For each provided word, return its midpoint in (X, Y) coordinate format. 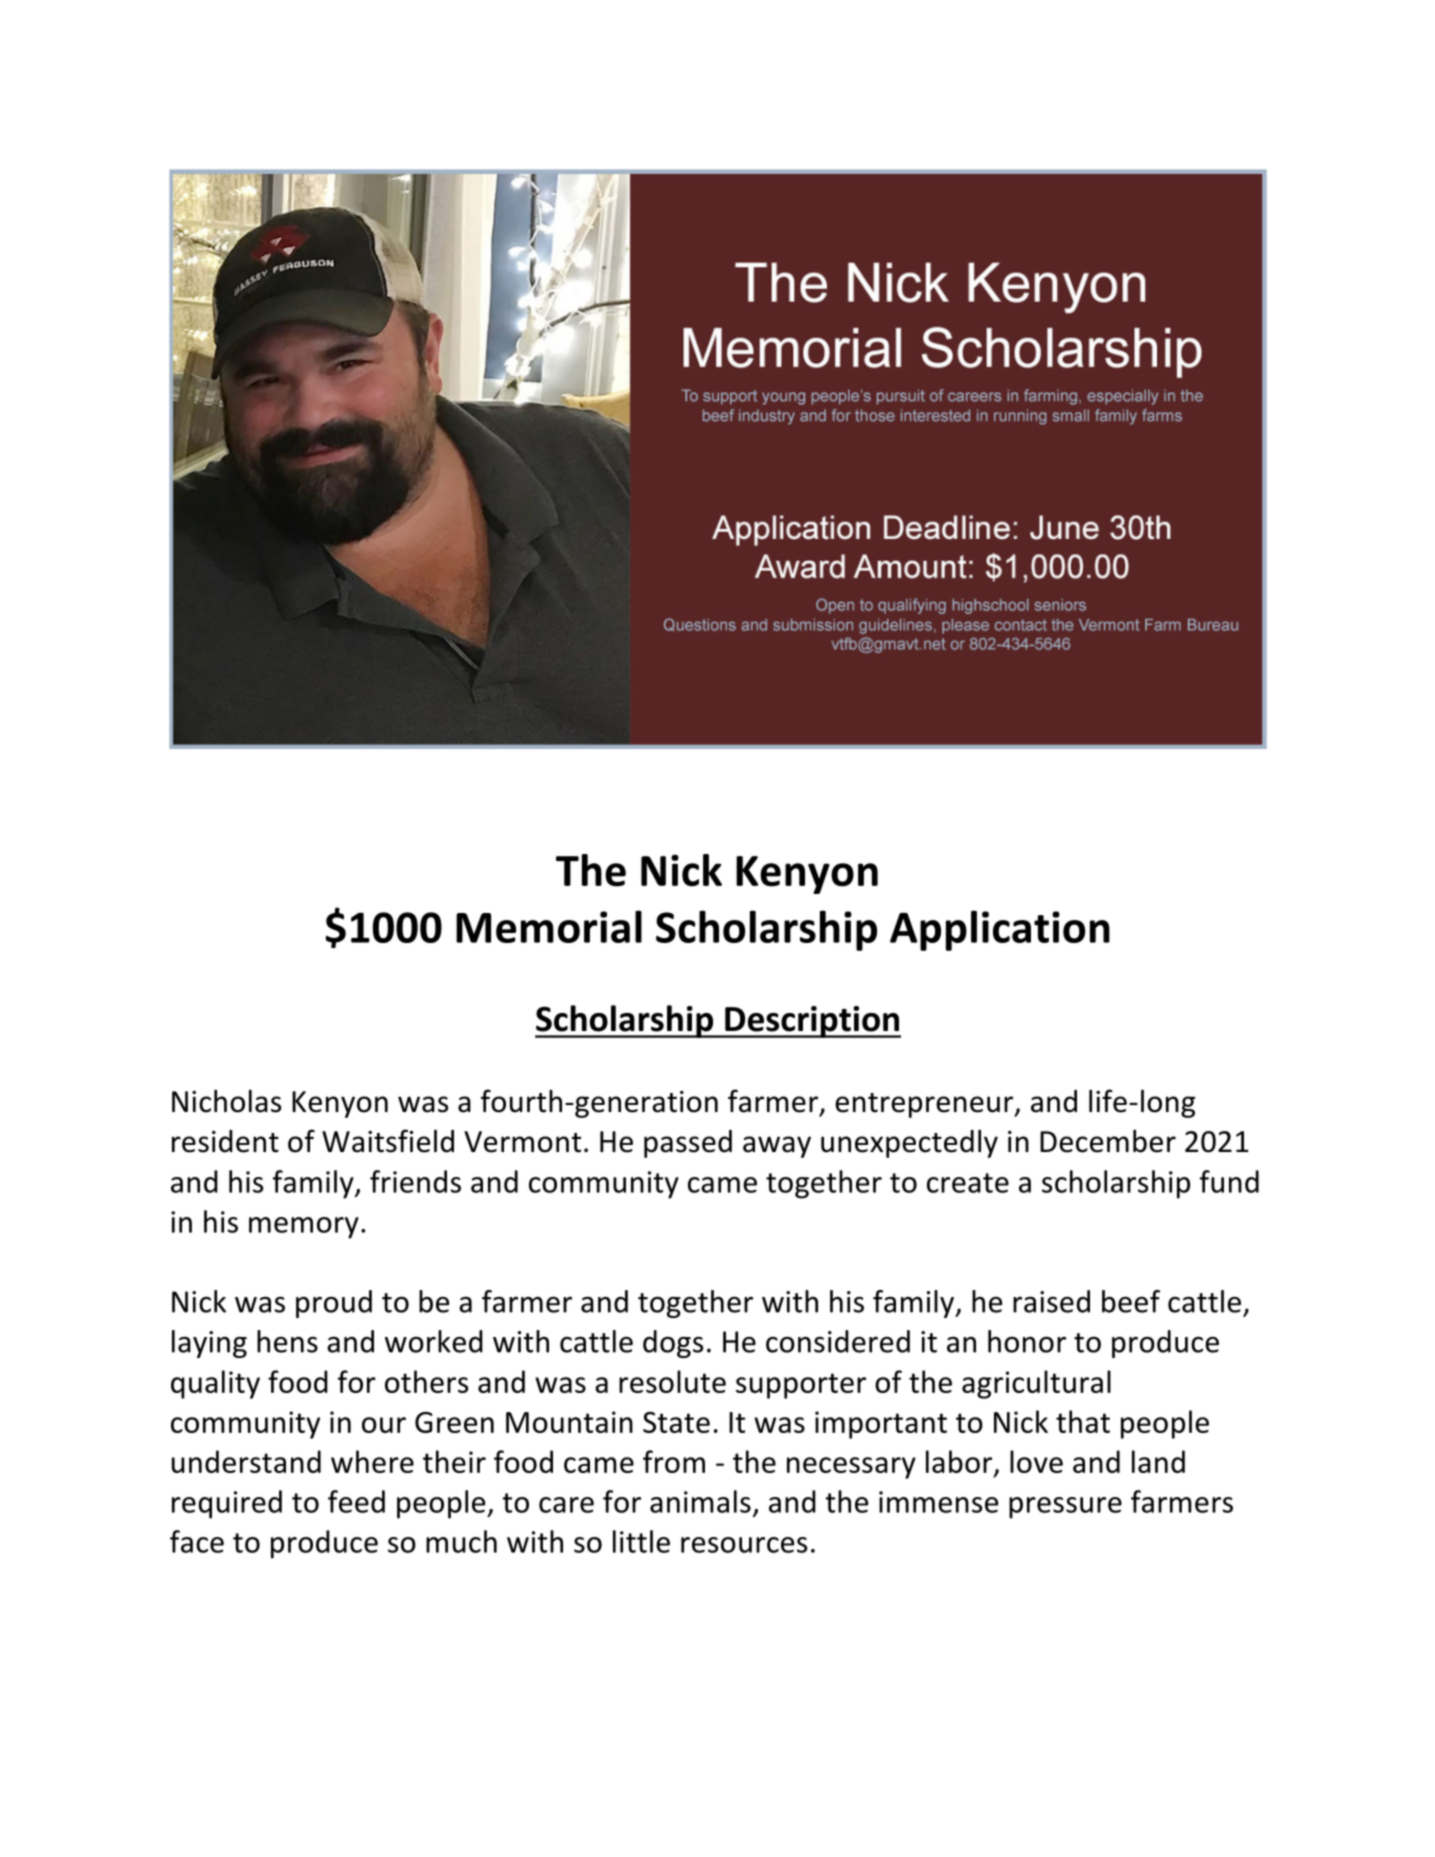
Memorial (549, 926)
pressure (1065, 1508)
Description (812, 1022)
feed (356, 1501)
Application (1000, 930)
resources (744, 1545)
